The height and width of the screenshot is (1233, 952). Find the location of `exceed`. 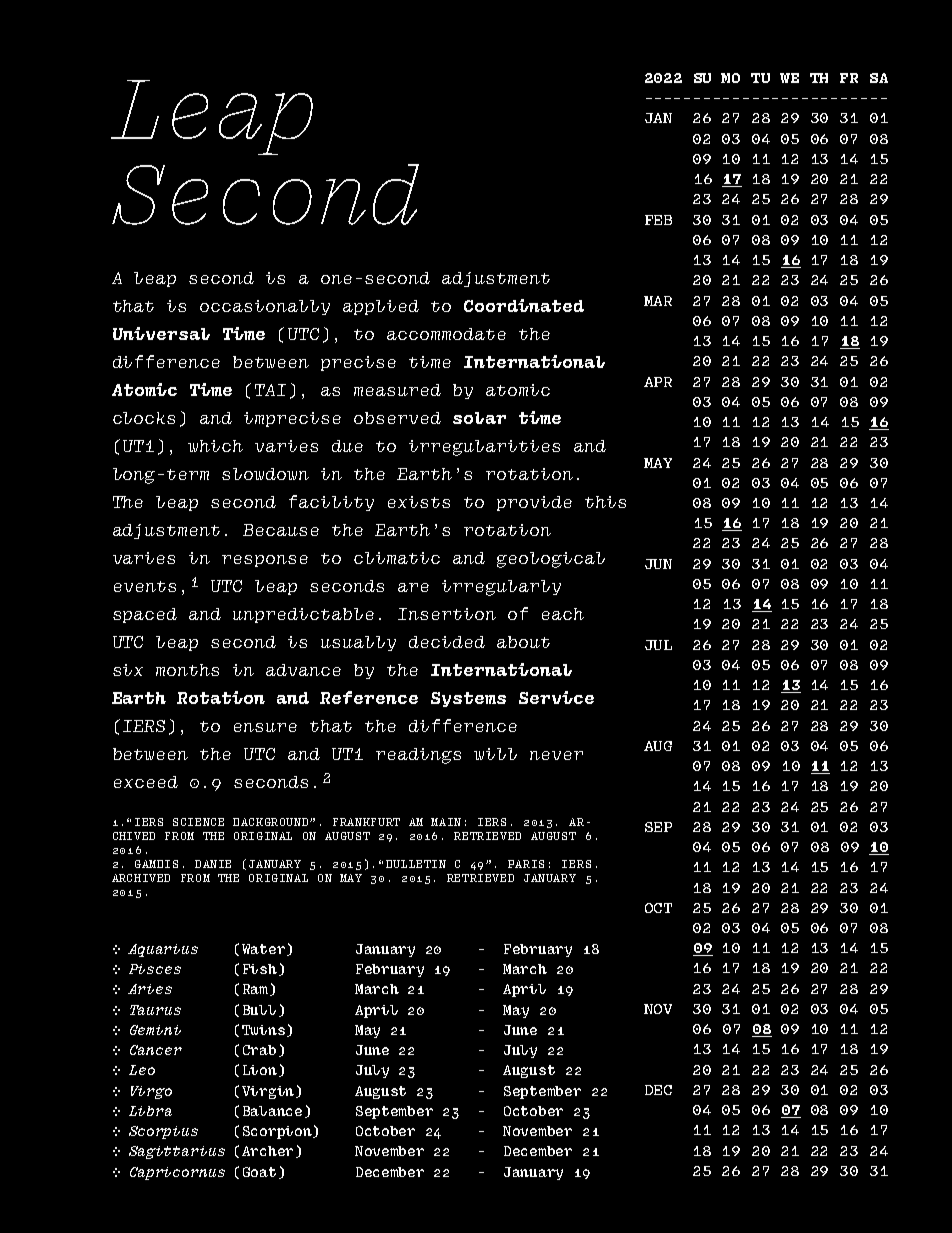

exceed is located at coordinates (146, 782).
